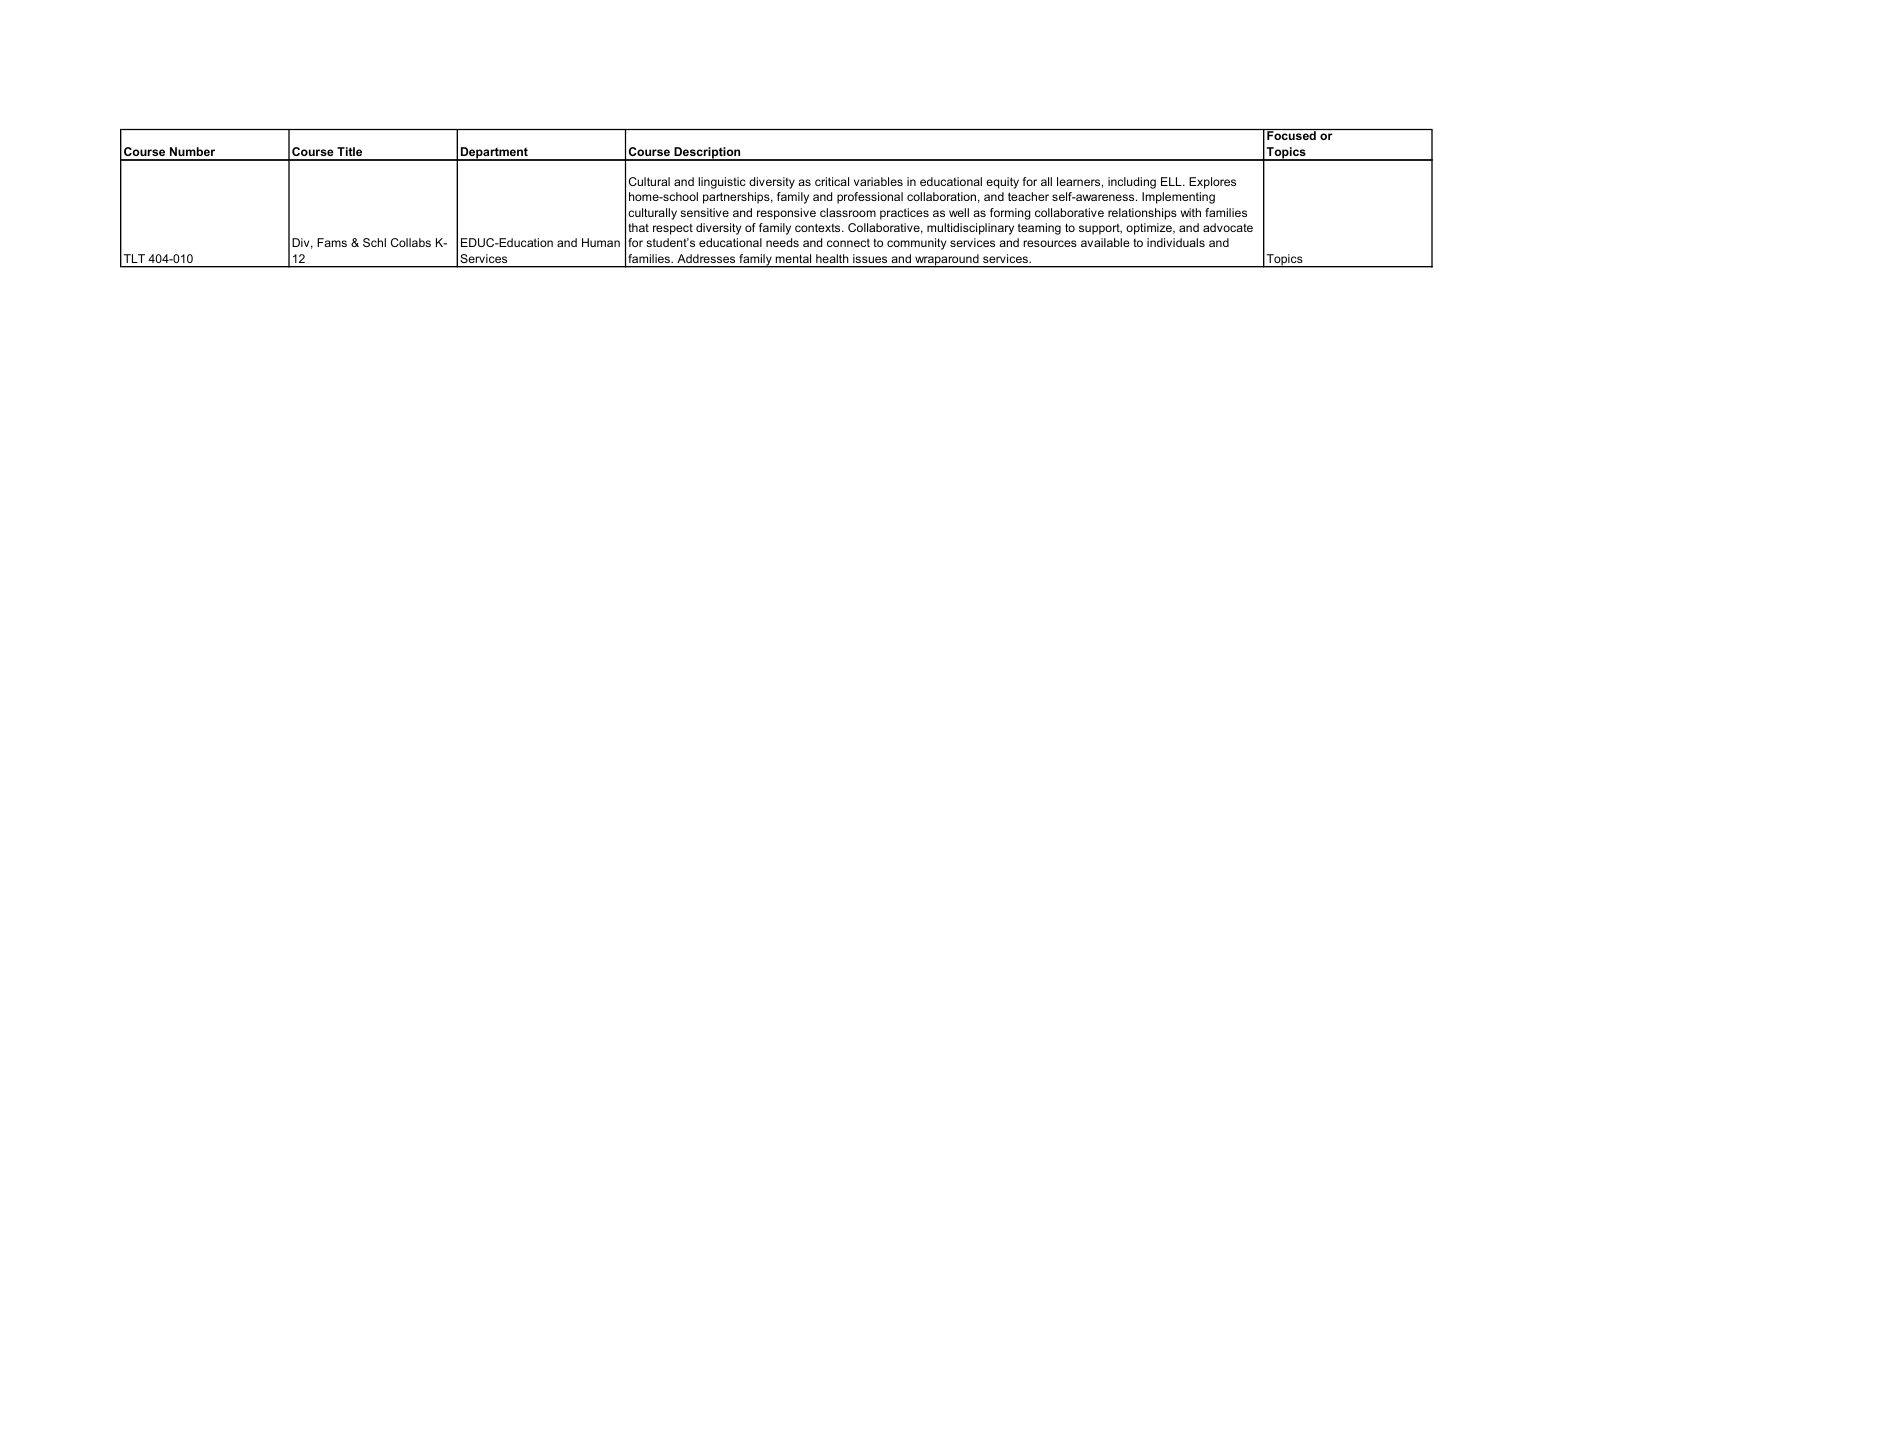 Image resolution: width=1879 pixels, height=1452 pixels. Describe the element at coordinates (1132, 183) in the document. I see `including` at that location.
